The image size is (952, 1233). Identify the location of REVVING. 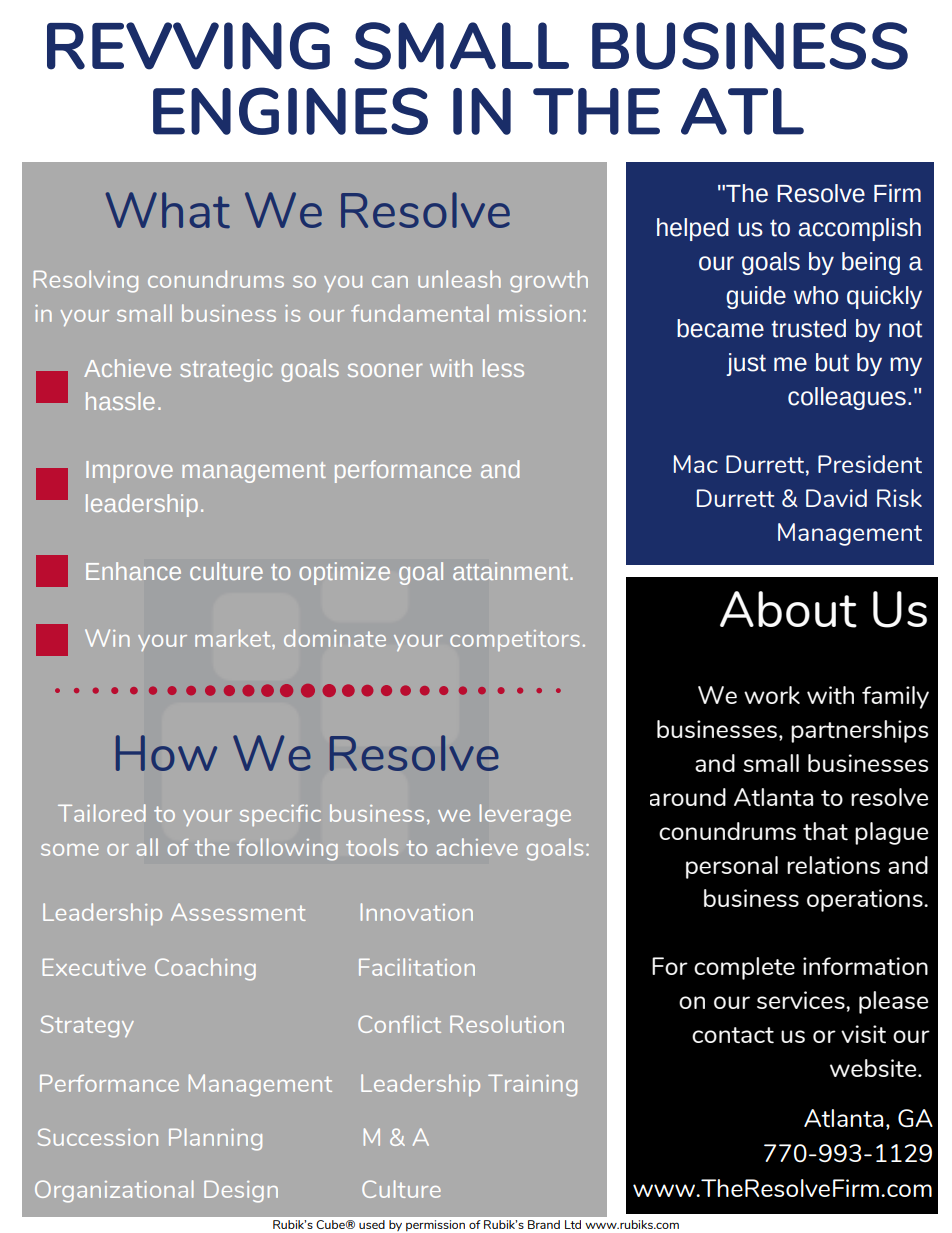
(188, 46).
